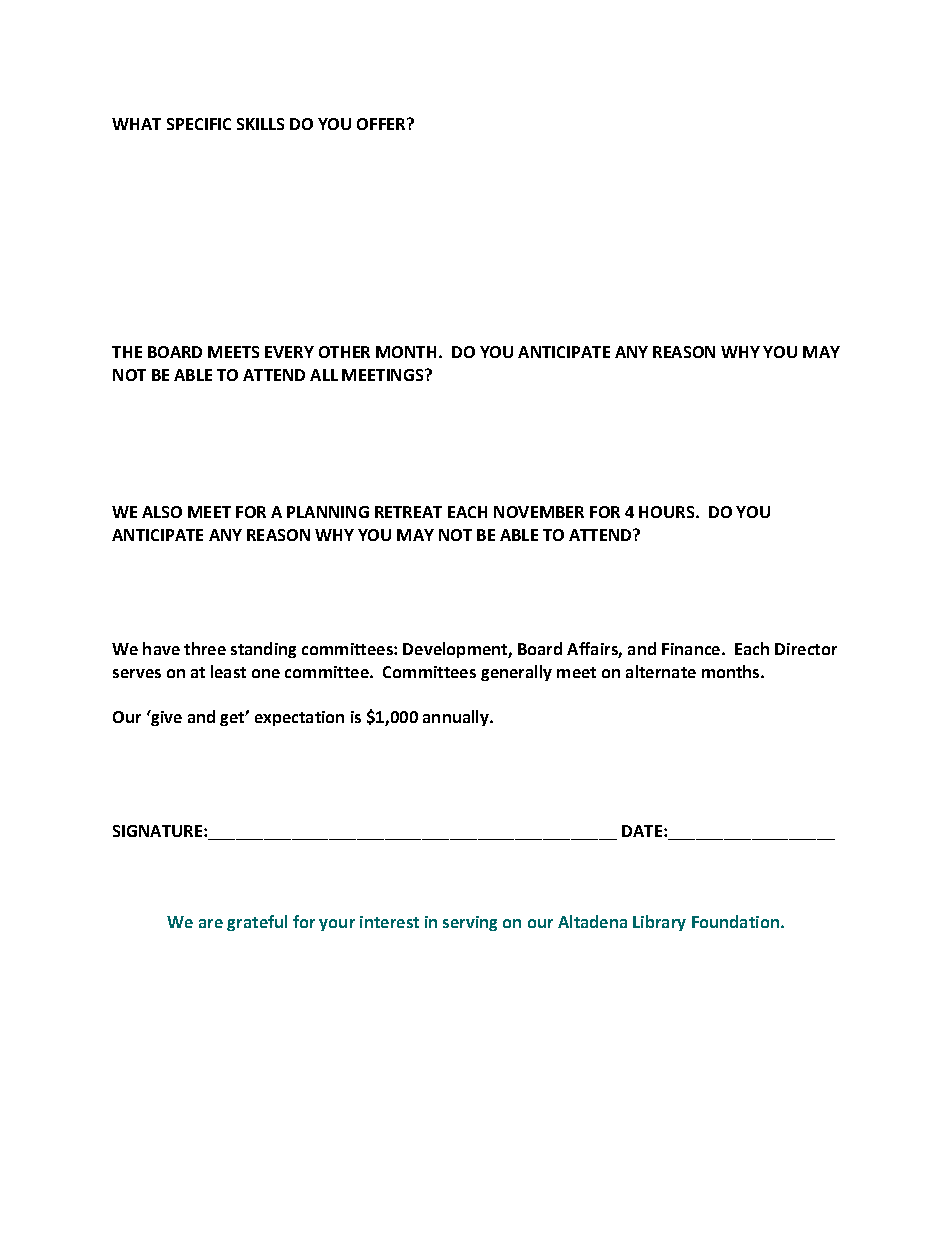 The image size is (952, 1233). What do you see at coordinates (211, 923) in the image?
I see `are` at bounding box center [211, 923].
